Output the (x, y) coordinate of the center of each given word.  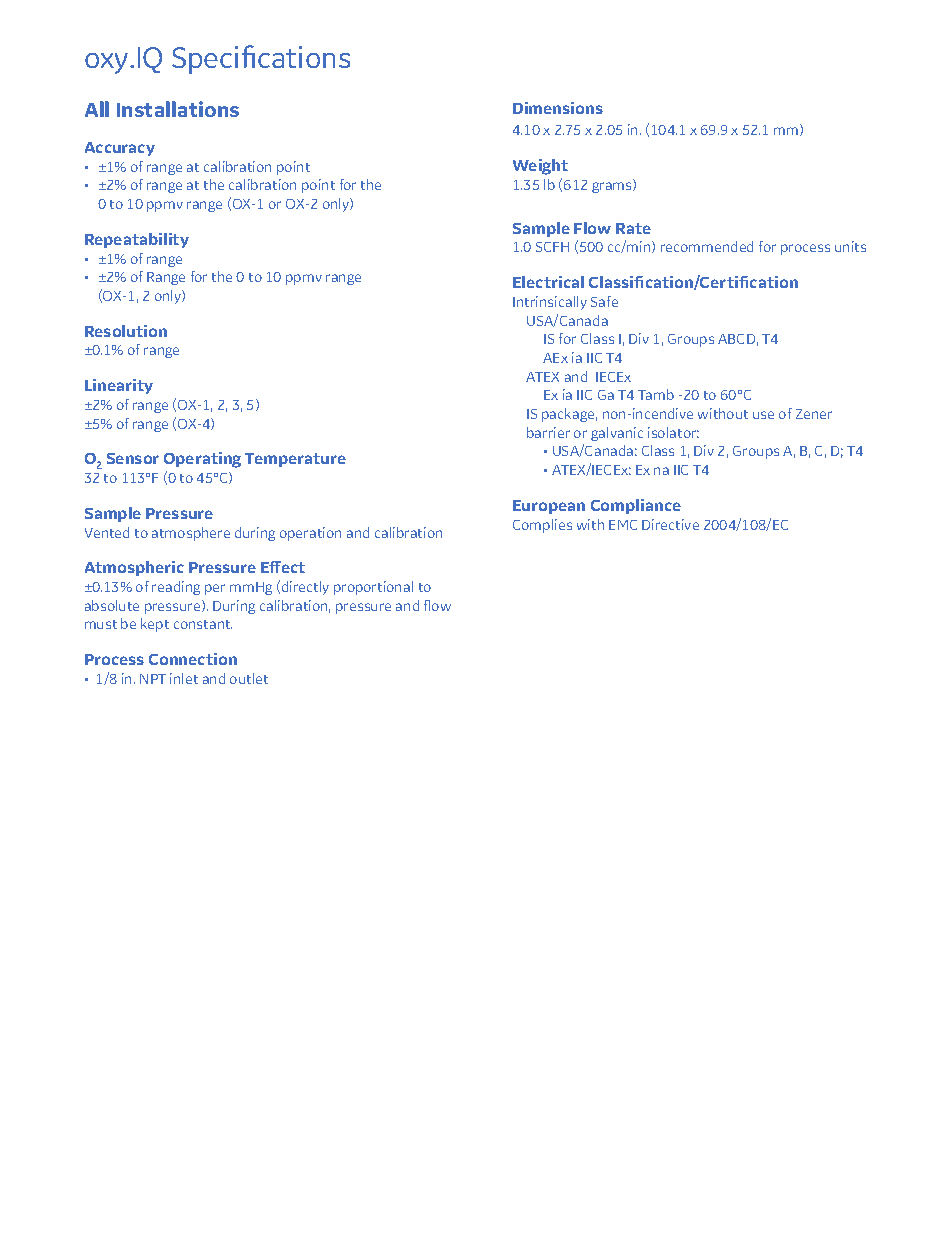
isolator (673, 432)
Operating (202, 460)
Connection (193, 659)
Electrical (548, 282)
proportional (373, 588)
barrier (548, 432)
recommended (707, 246)
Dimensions (558, 108)
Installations (178, 109)
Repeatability (137, 240)
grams (613, 187)
